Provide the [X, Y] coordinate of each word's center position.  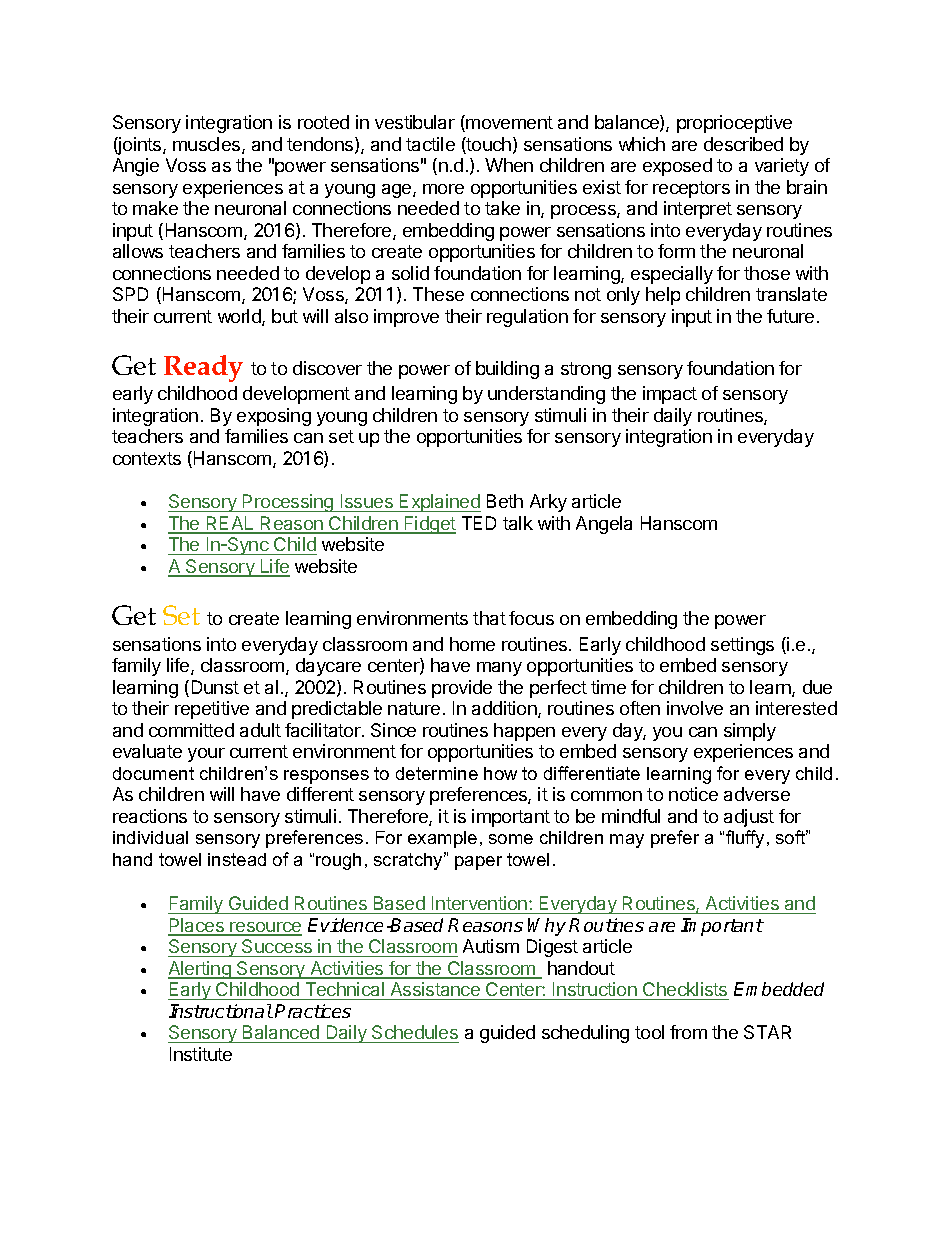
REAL [230, 524]
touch [488, 145]
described [743, 144]
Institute [201, 1054]
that [489, 618]
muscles [208, 145]
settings [742, 646]
